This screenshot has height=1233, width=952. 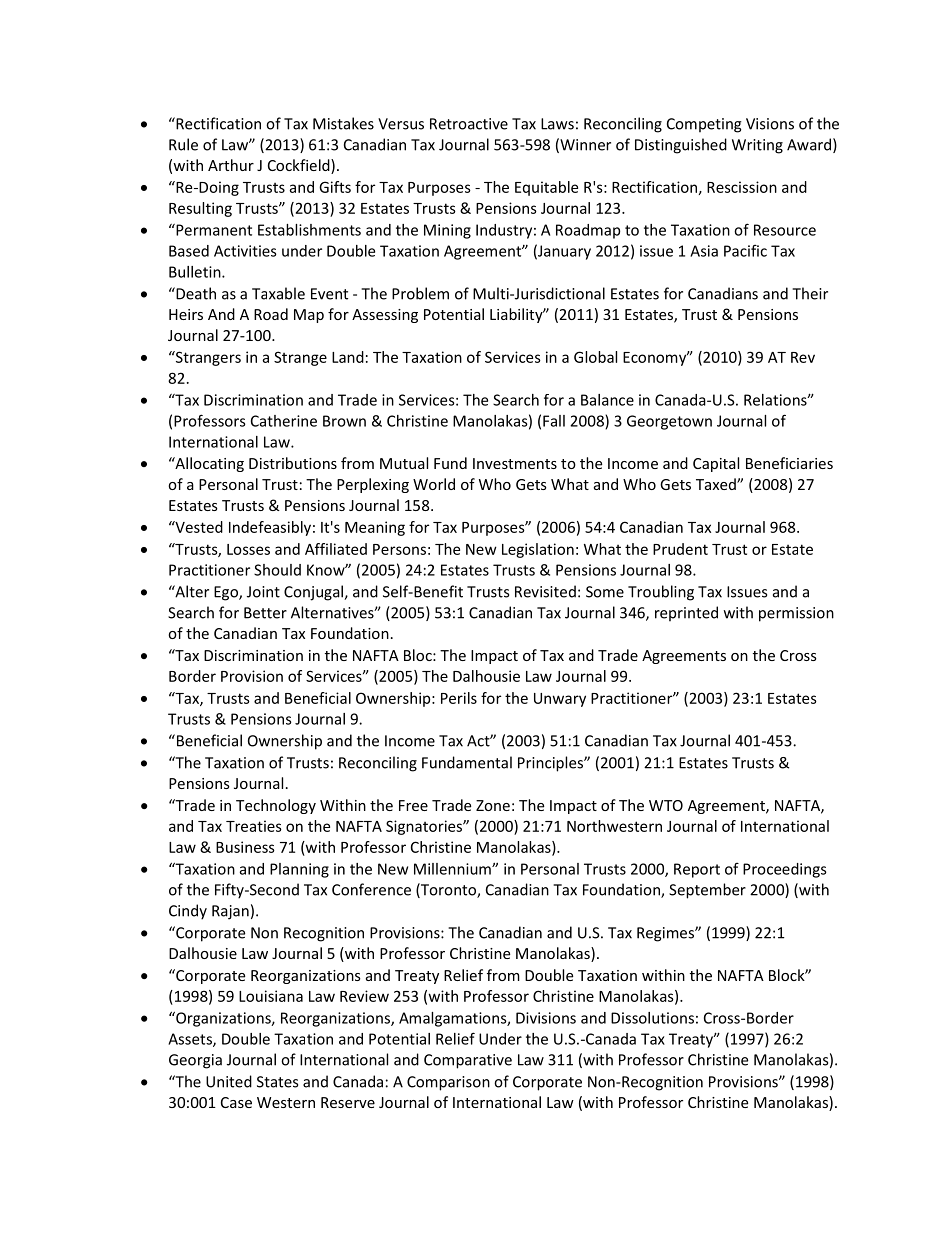 What do you see at coordinates (229, 1081) in the screenshot?
I see `United` at bounding box center [229, 1081].
